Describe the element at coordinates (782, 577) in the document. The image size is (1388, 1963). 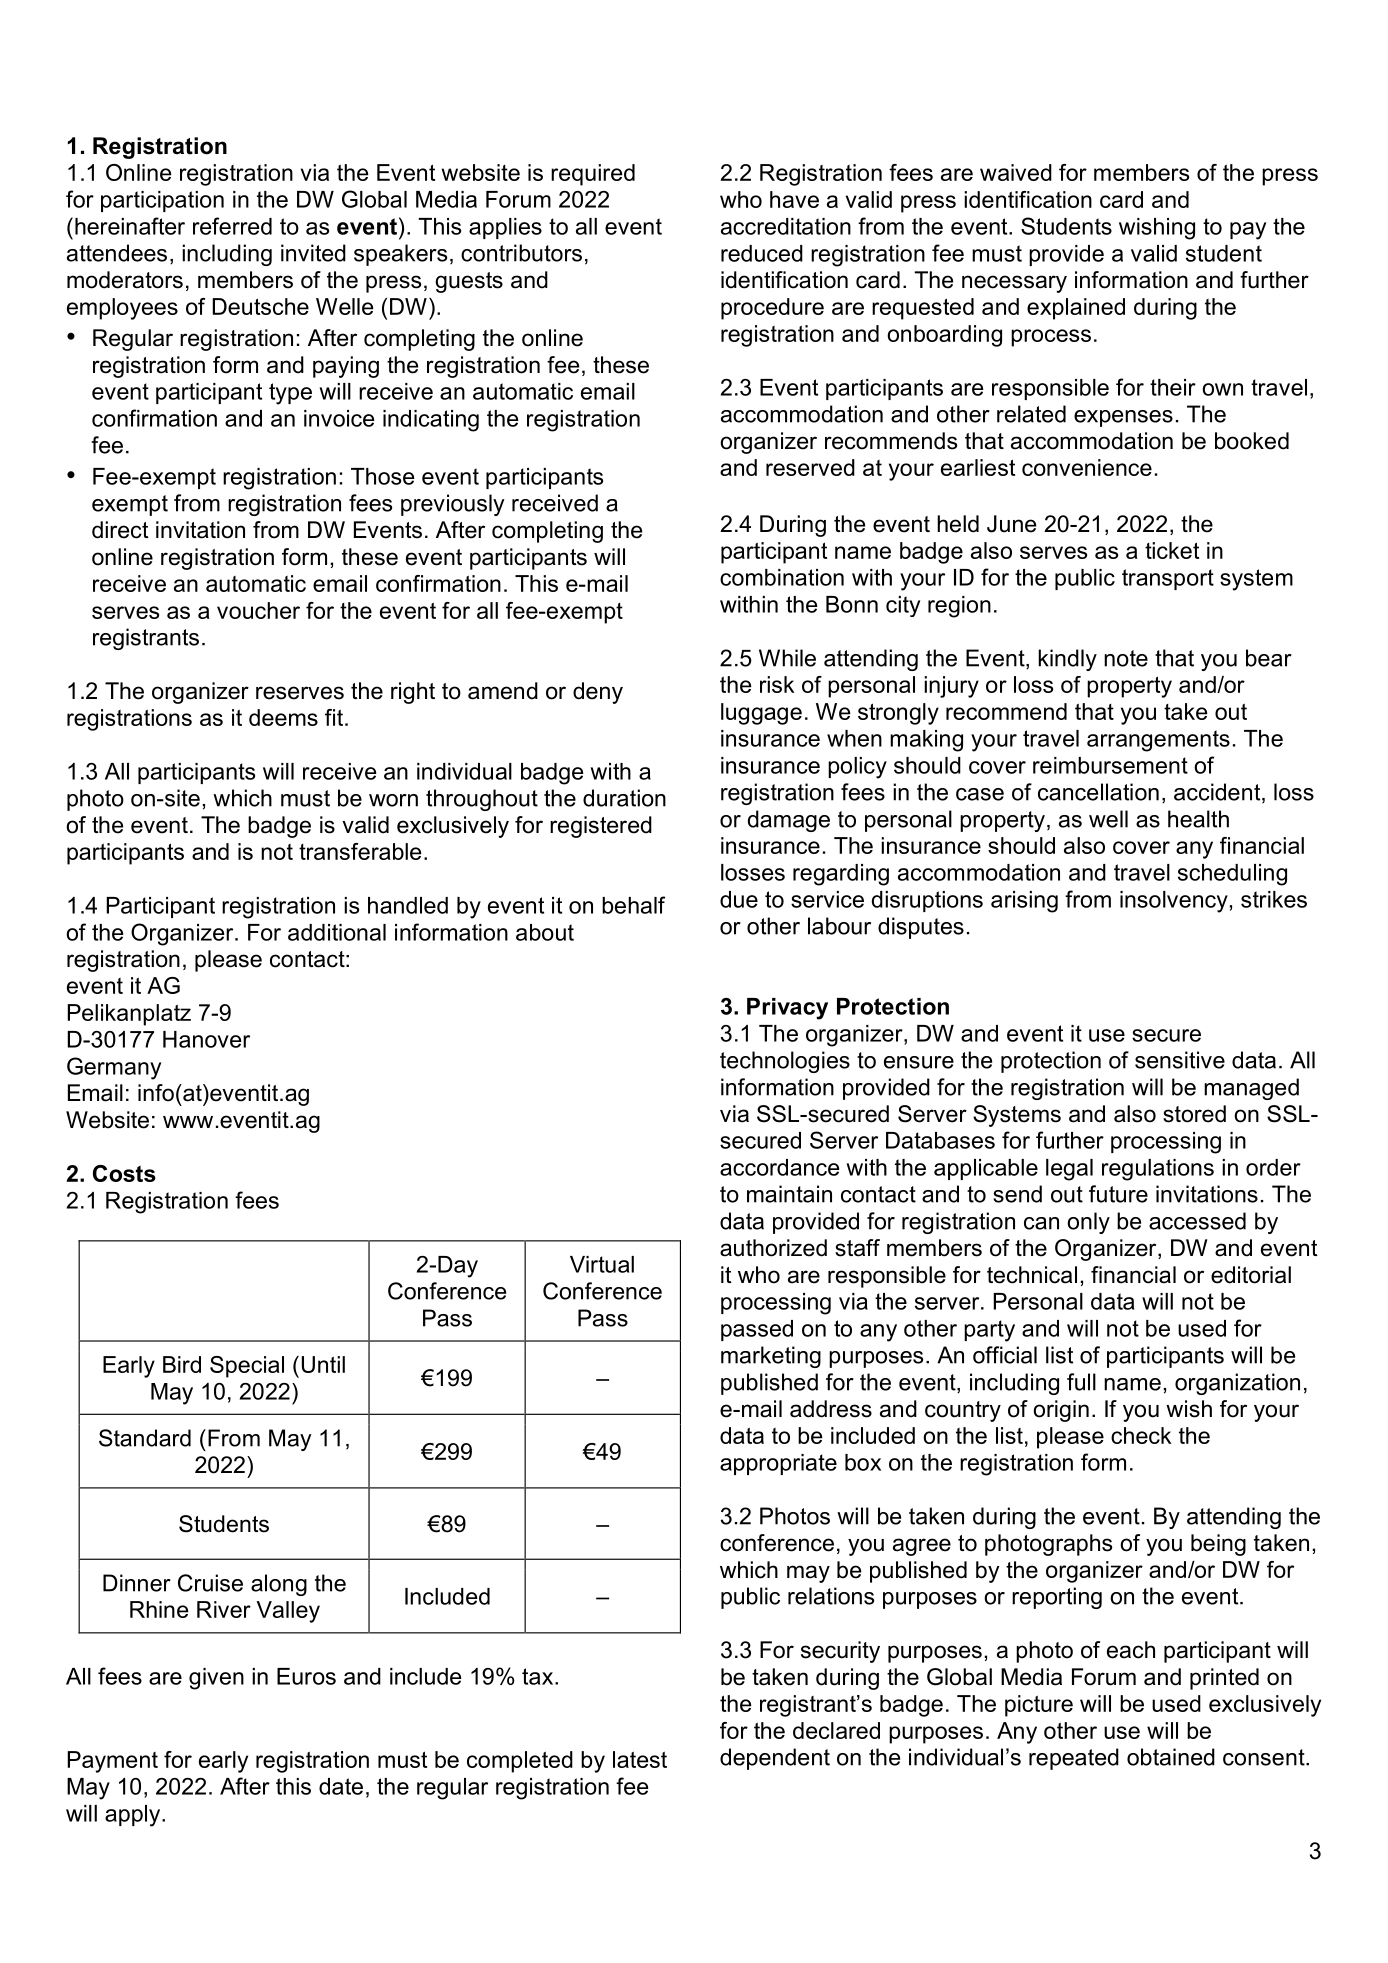
I see `combination` at that location.
